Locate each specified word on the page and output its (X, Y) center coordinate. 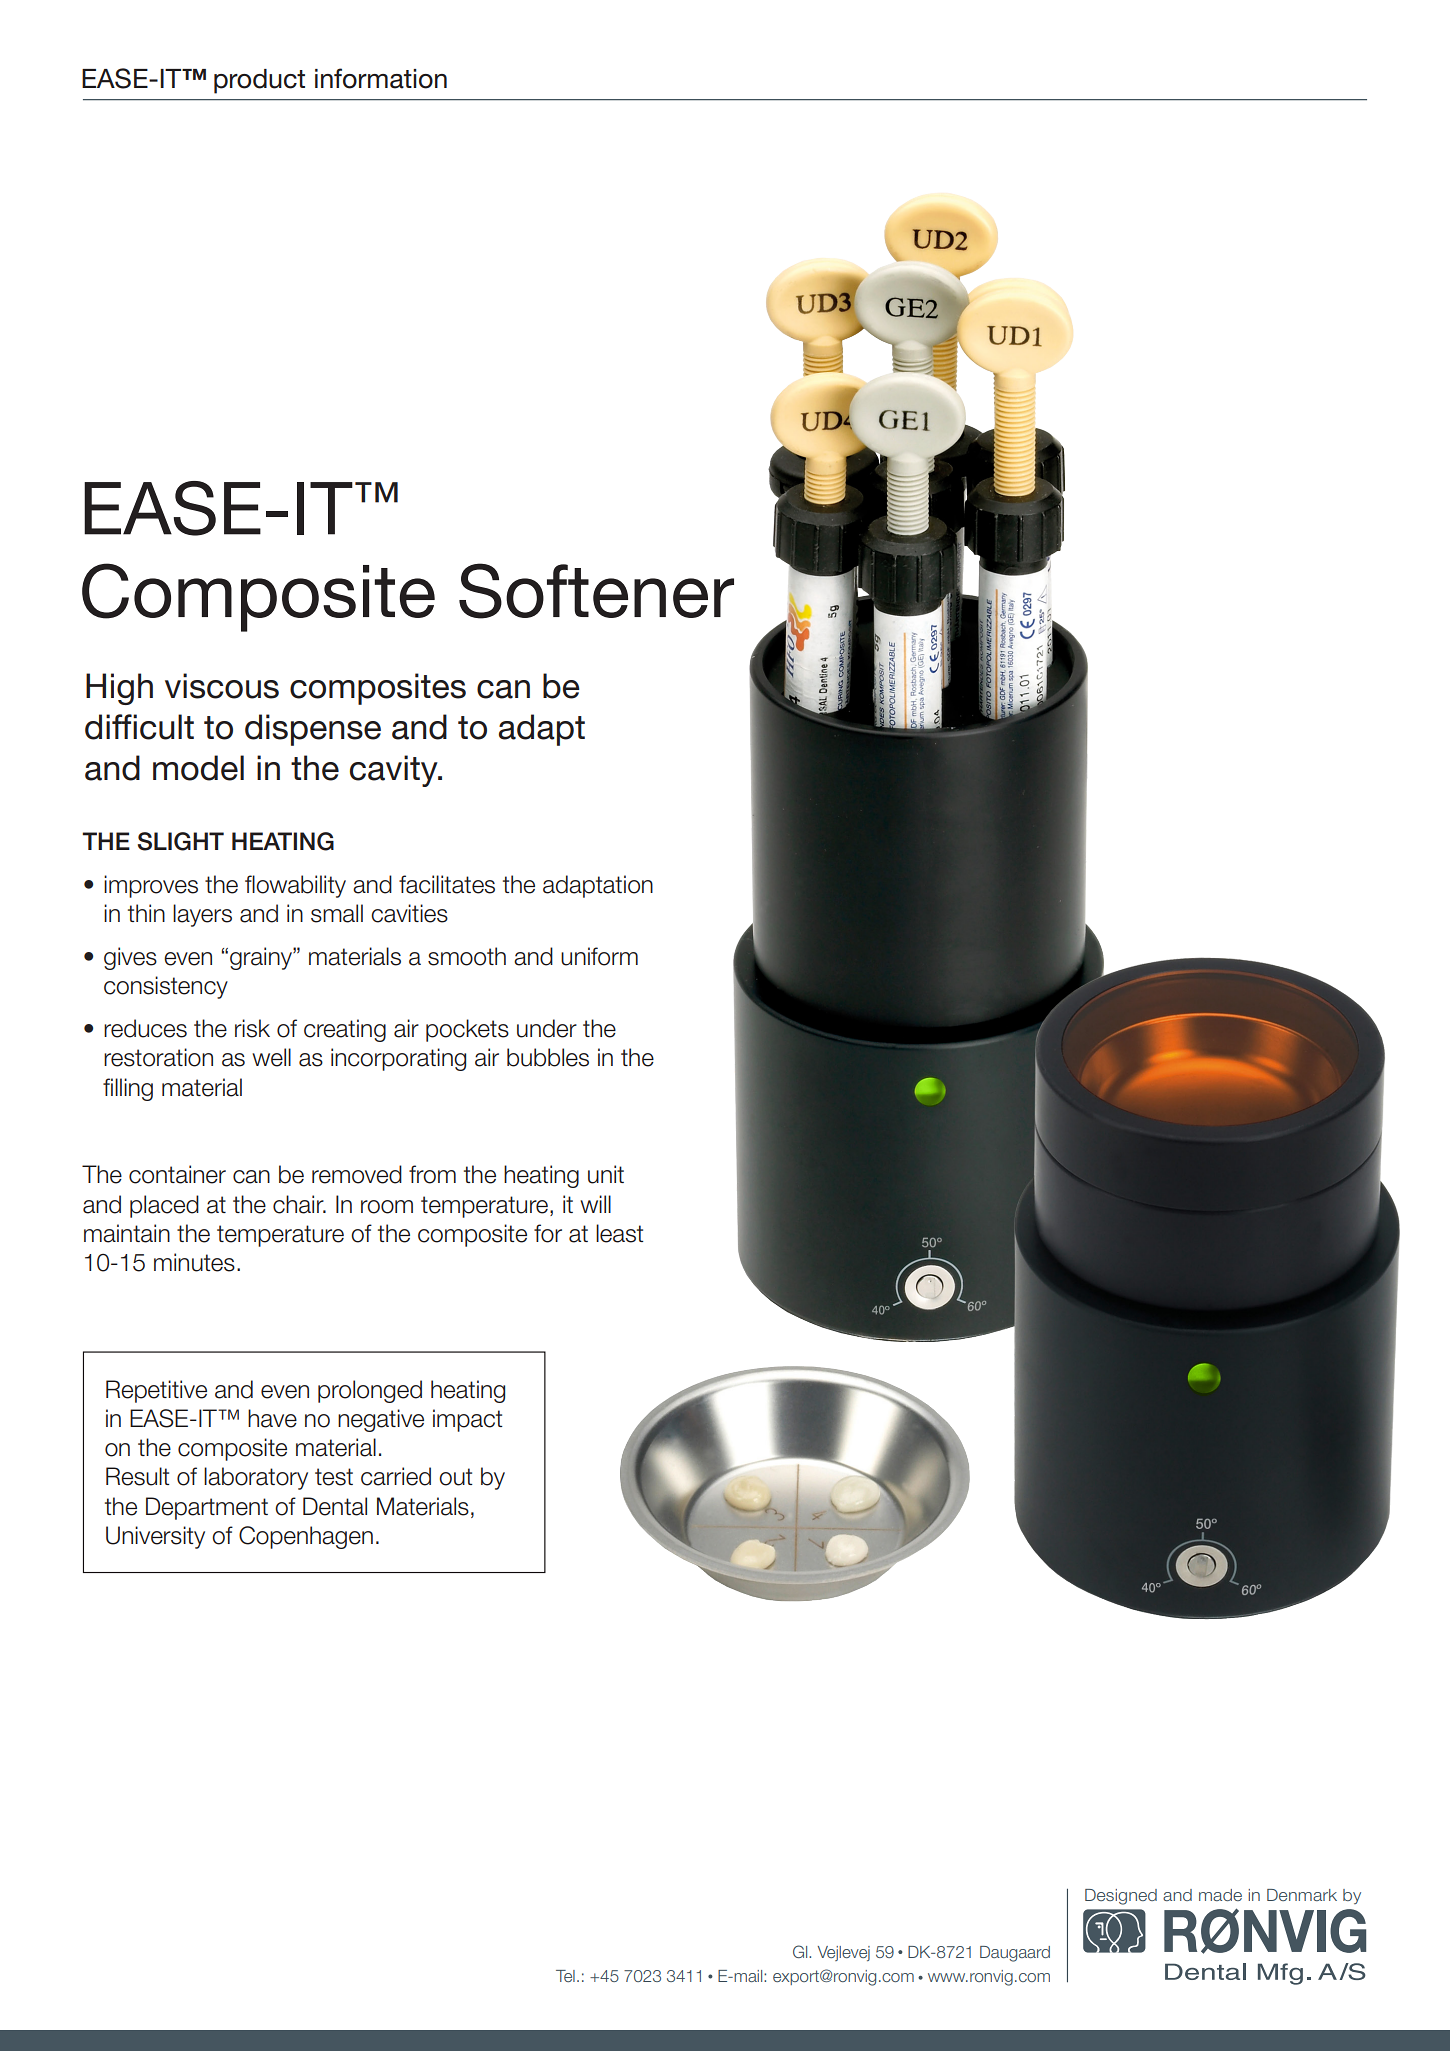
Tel (565, 1976)
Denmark (1302, 1895)
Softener (596, 591)
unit (606, 1174)
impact (468, 1420)
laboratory (256, 1478)
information (381, 78)
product (259, 81)
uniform (599, 956)
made (1220, 1895)
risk (252, 1028)
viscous (222, 686)
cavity (395, 771)
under (547, 1028)
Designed (1121, 1897)
